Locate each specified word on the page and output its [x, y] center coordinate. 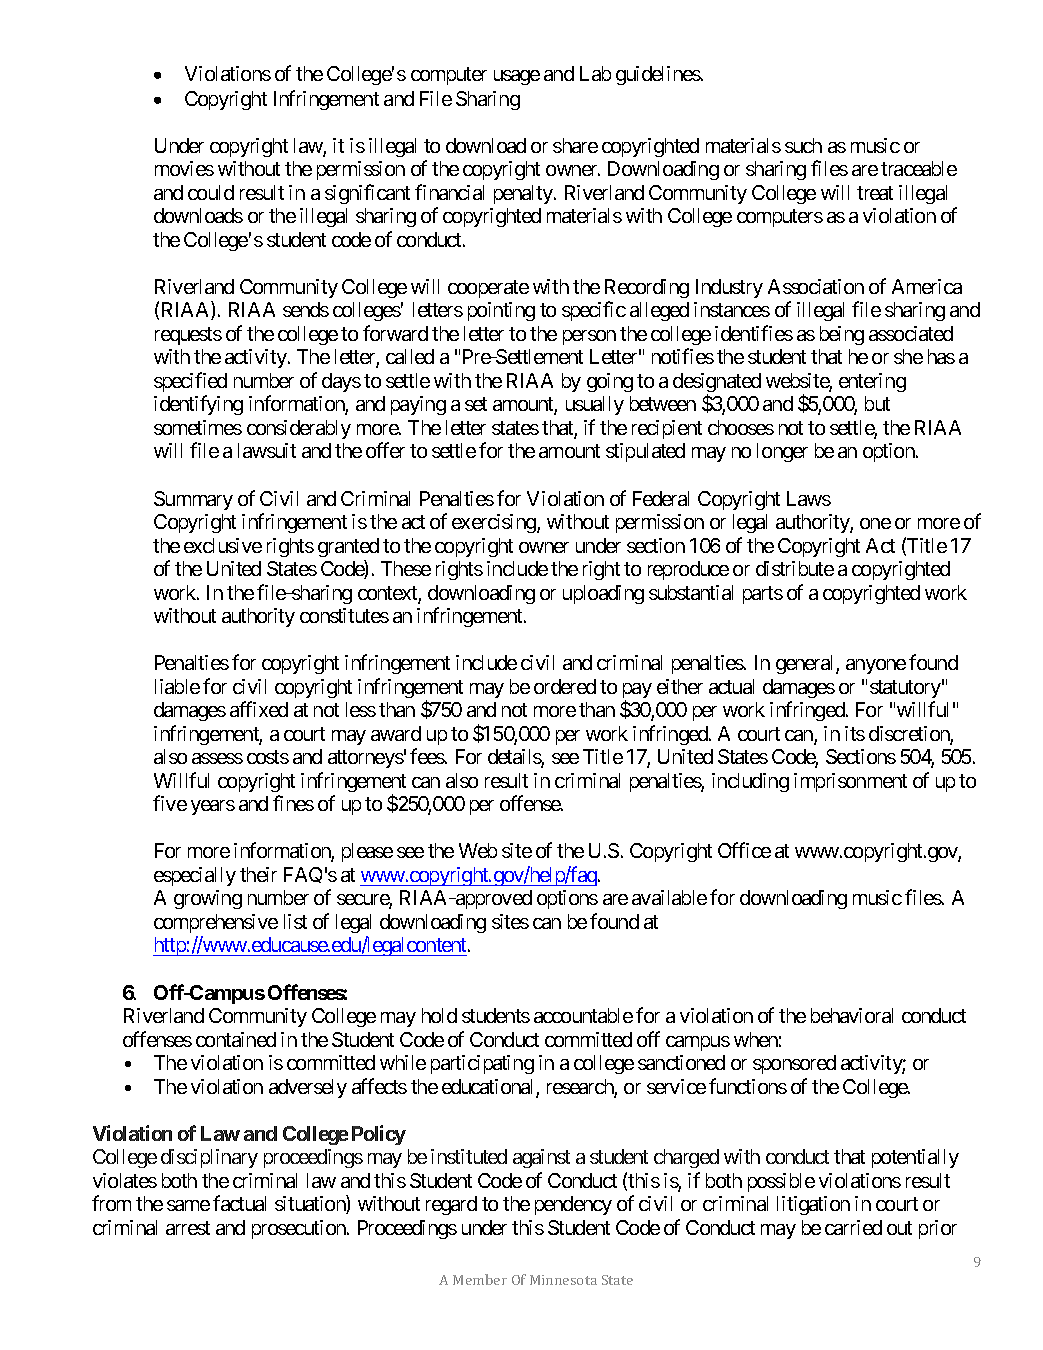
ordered [565, 686]
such [803, 145]
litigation [813, 1205]
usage [517, 77]
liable [177, 686]
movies [184, 168]
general [806, 664]
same [188, 1205]
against [541, 1158]
